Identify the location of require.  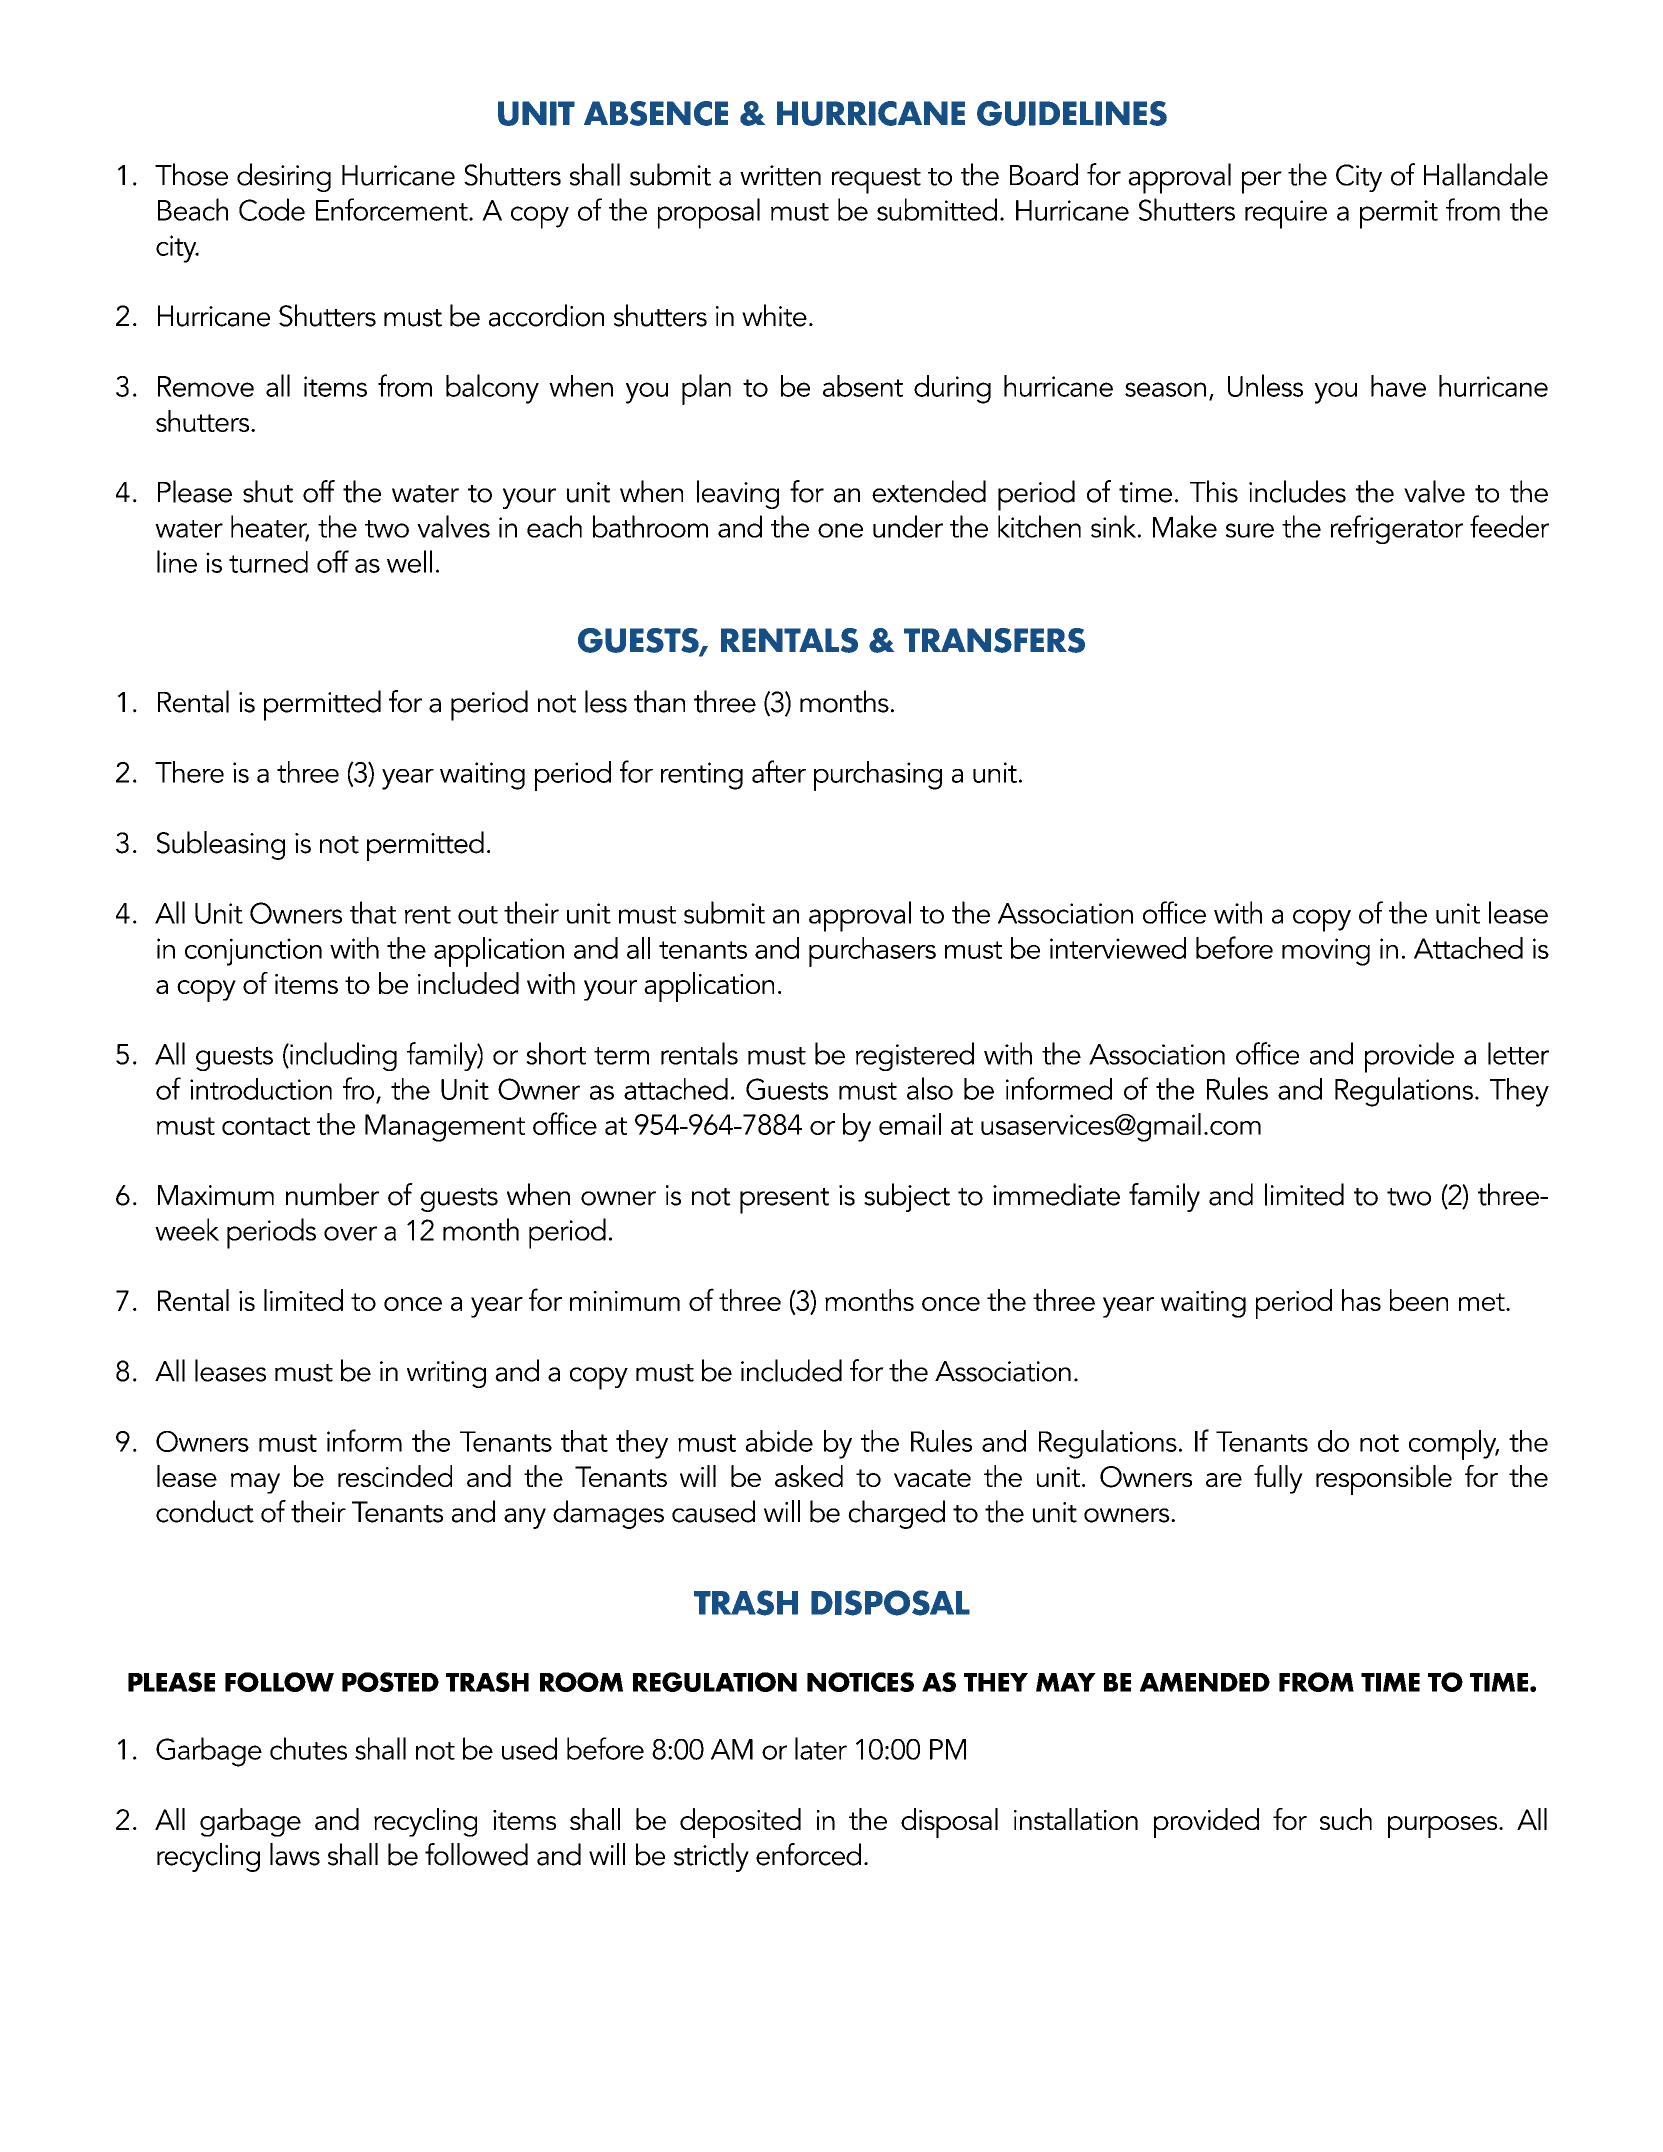
(1286, 214).
